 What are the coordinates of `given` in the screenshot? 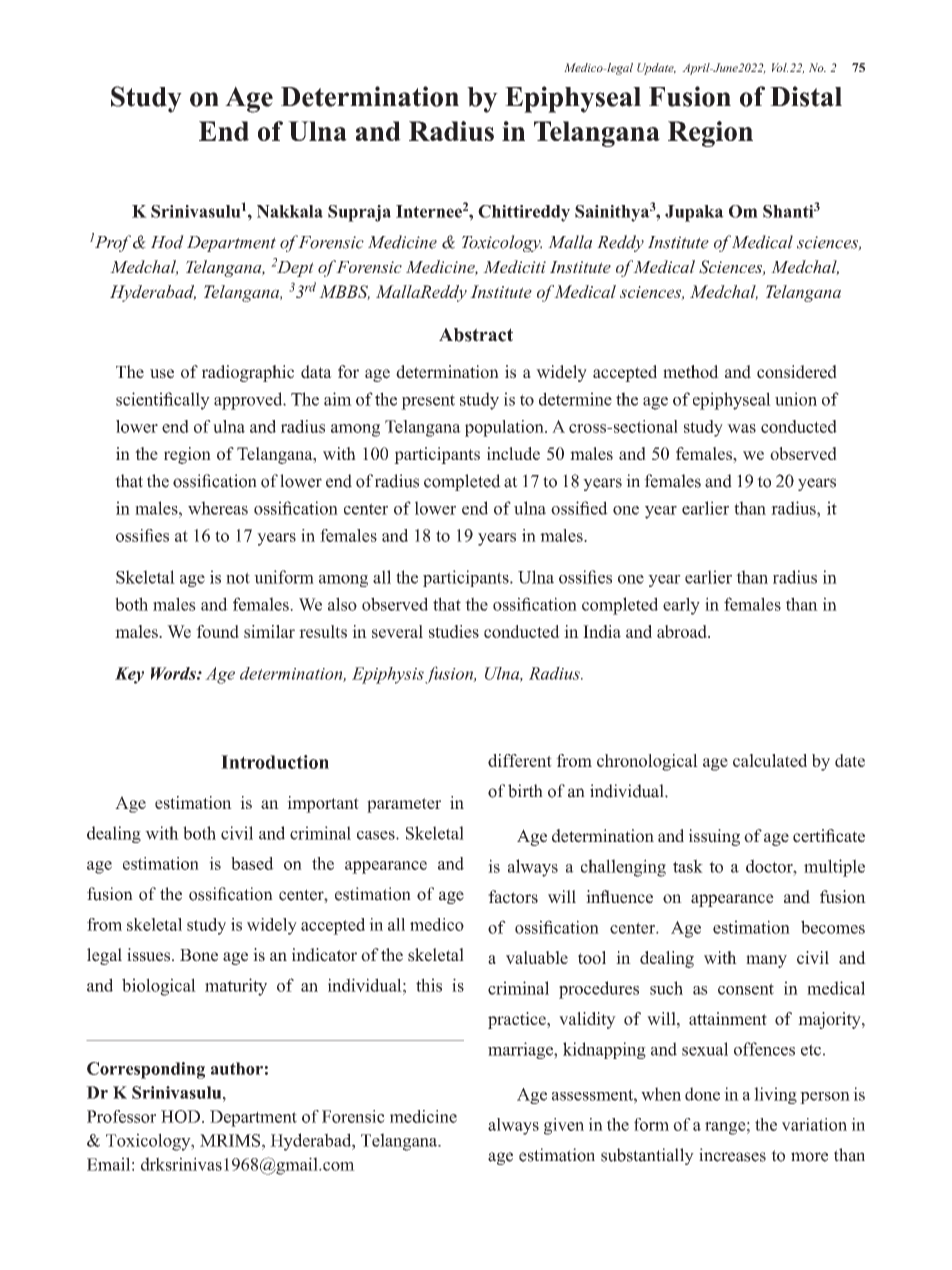 It's located at (564, 1126).
